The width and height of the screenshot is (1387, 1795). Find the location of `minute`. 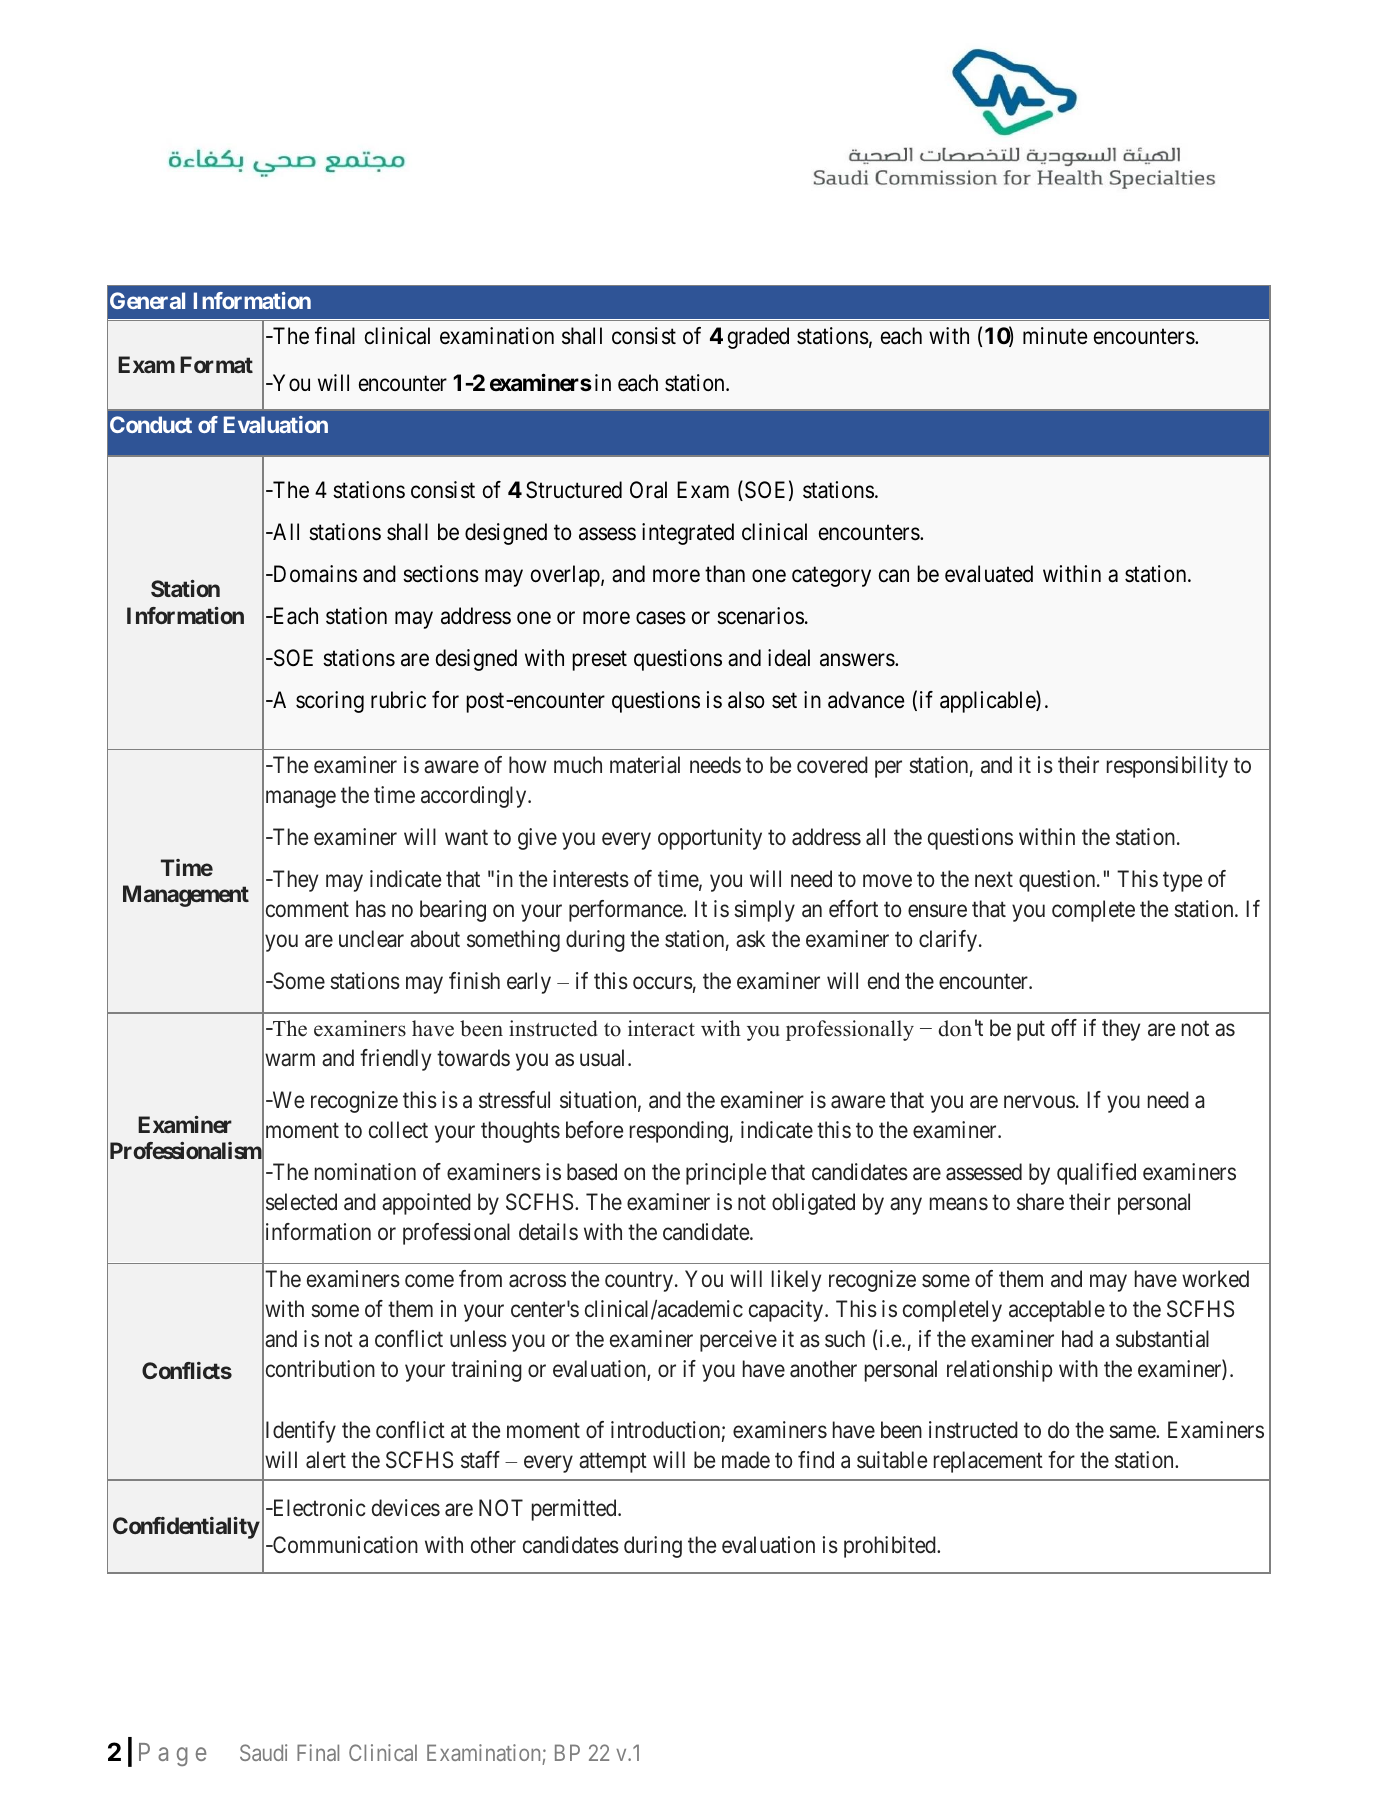

minute is located at coordinates (1055, 336).
